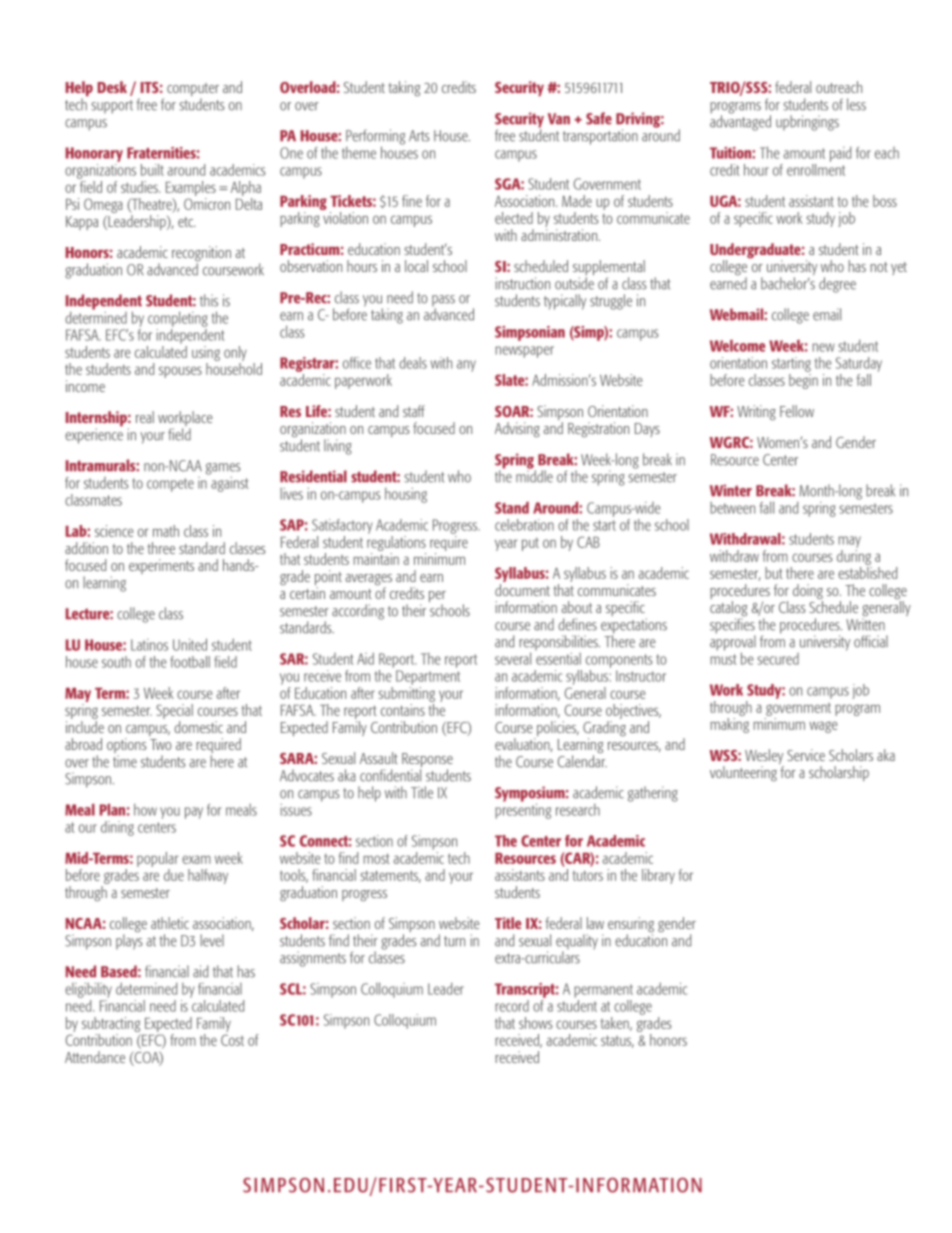 The width and height of the page is (952, 1233). What do you see at coordinates (194, 813) in the page?
I see `pay` at bounding box center [194, 813].
